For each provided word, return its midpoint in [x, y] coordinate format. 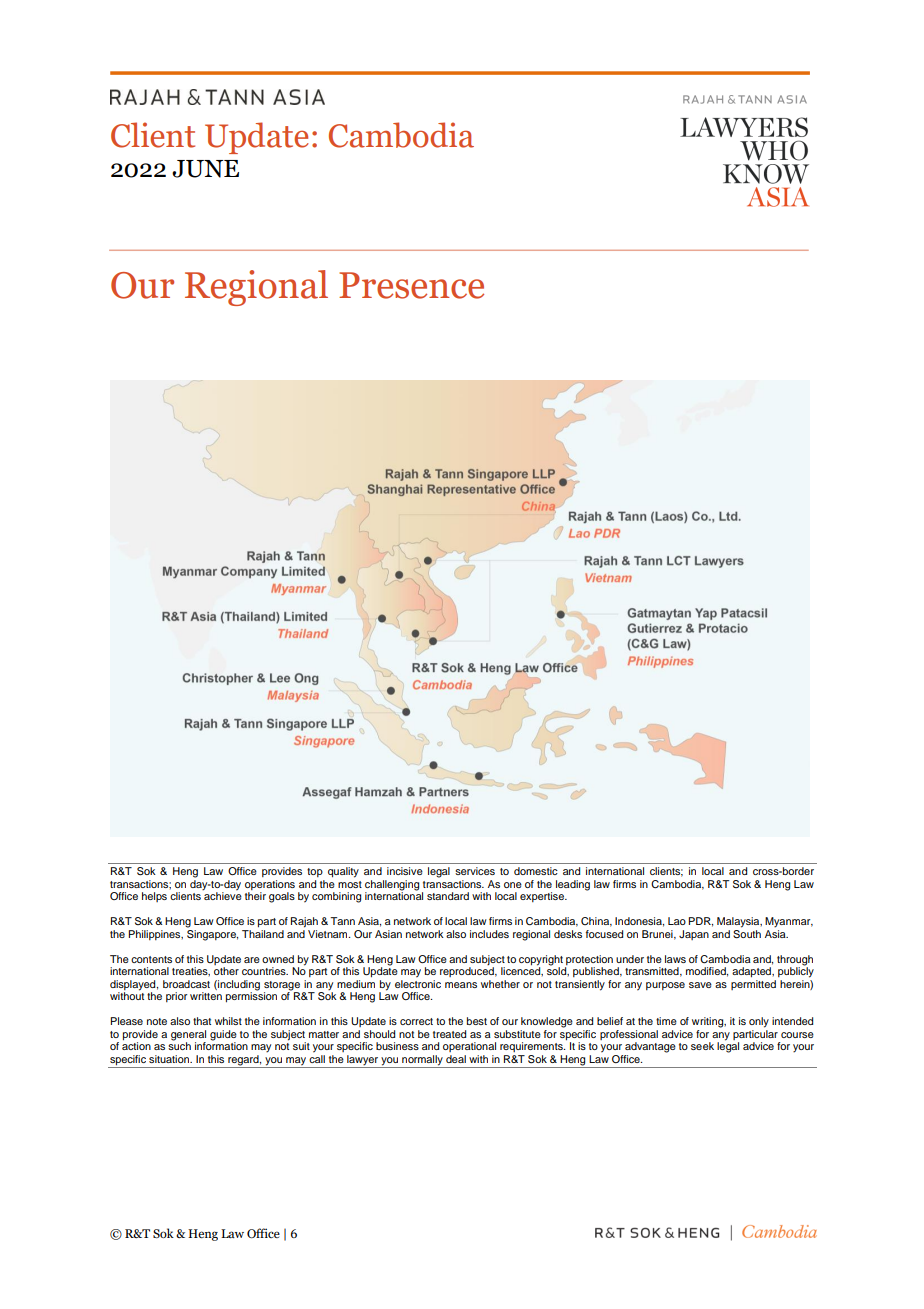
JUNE [205, 169]
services [475, 871]
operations [270, 885]
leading [573, 885]
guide [223, 1036]
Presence [411, 285]
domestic [536, 871]
